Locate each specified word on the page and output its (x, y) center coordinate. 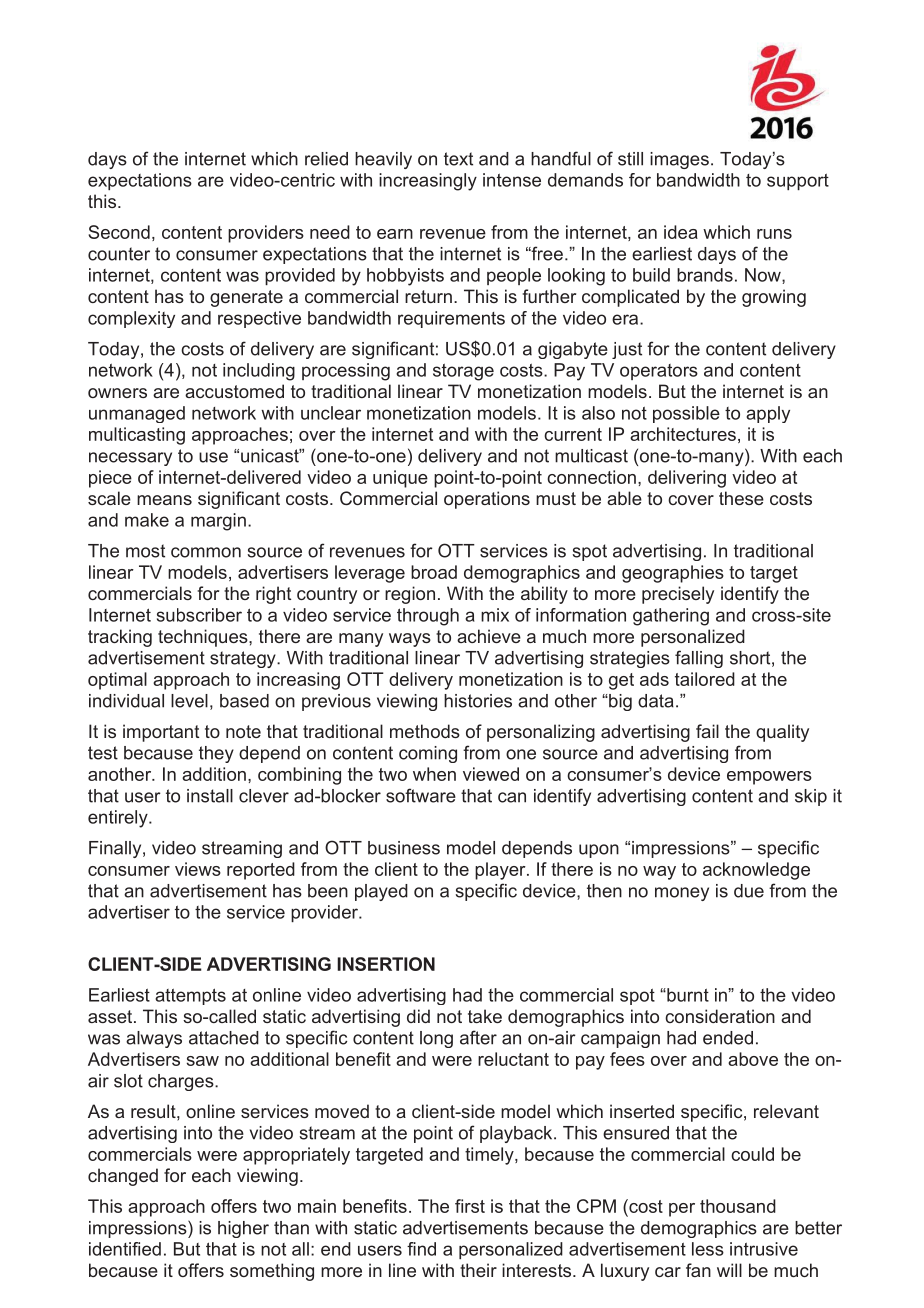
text (458, 159)
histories (478, 701)
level (189, 701)
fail (707, 731)
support (798, 182)
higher (243, 1229)
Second (119, 232)
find (421, 1249)
